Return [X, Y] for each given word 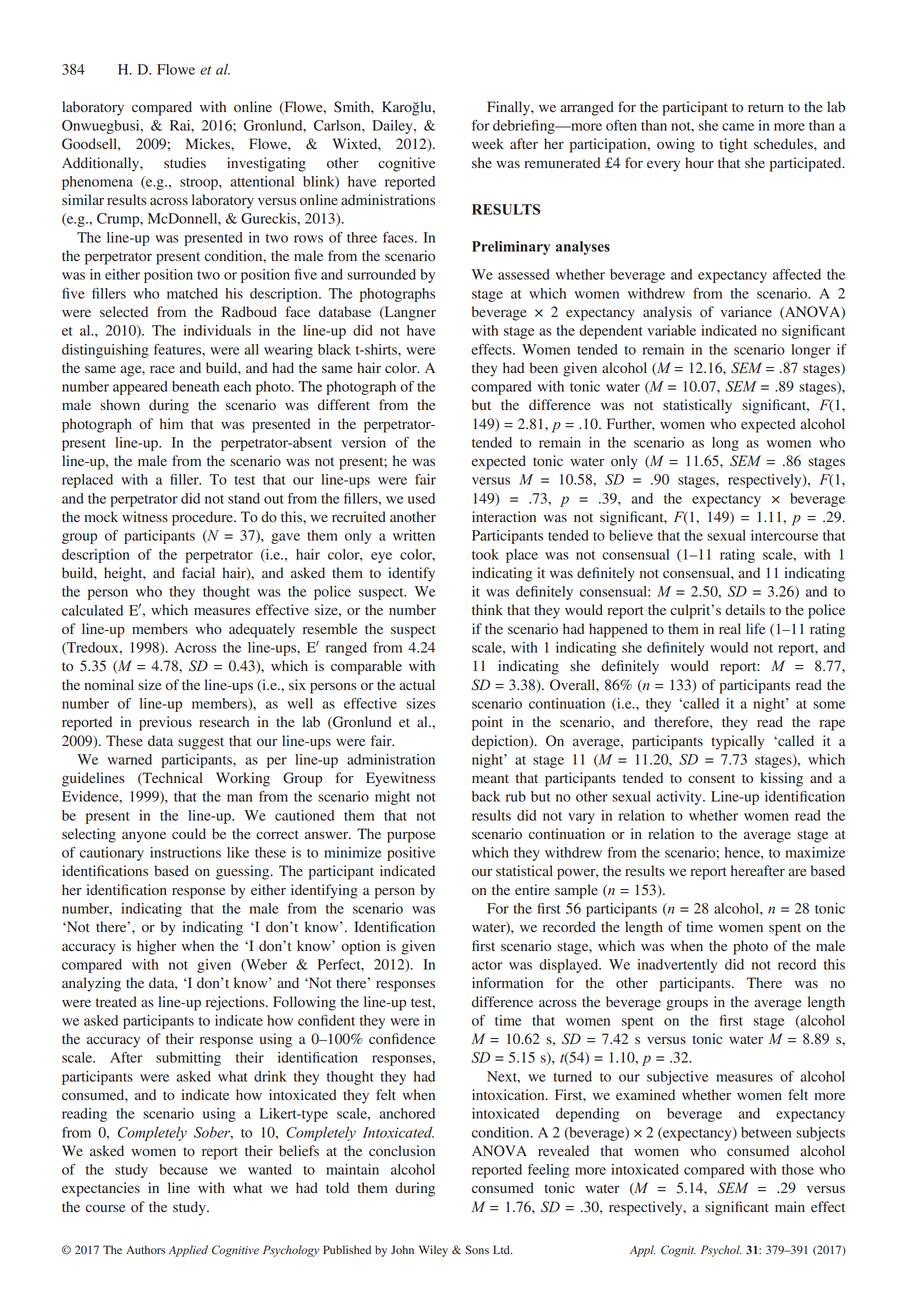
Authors [145, 1249]
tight [733, 145]
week [488, 143]
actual [417, 684]
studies [185, 162]
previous [165, 723]
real [730, 628]
